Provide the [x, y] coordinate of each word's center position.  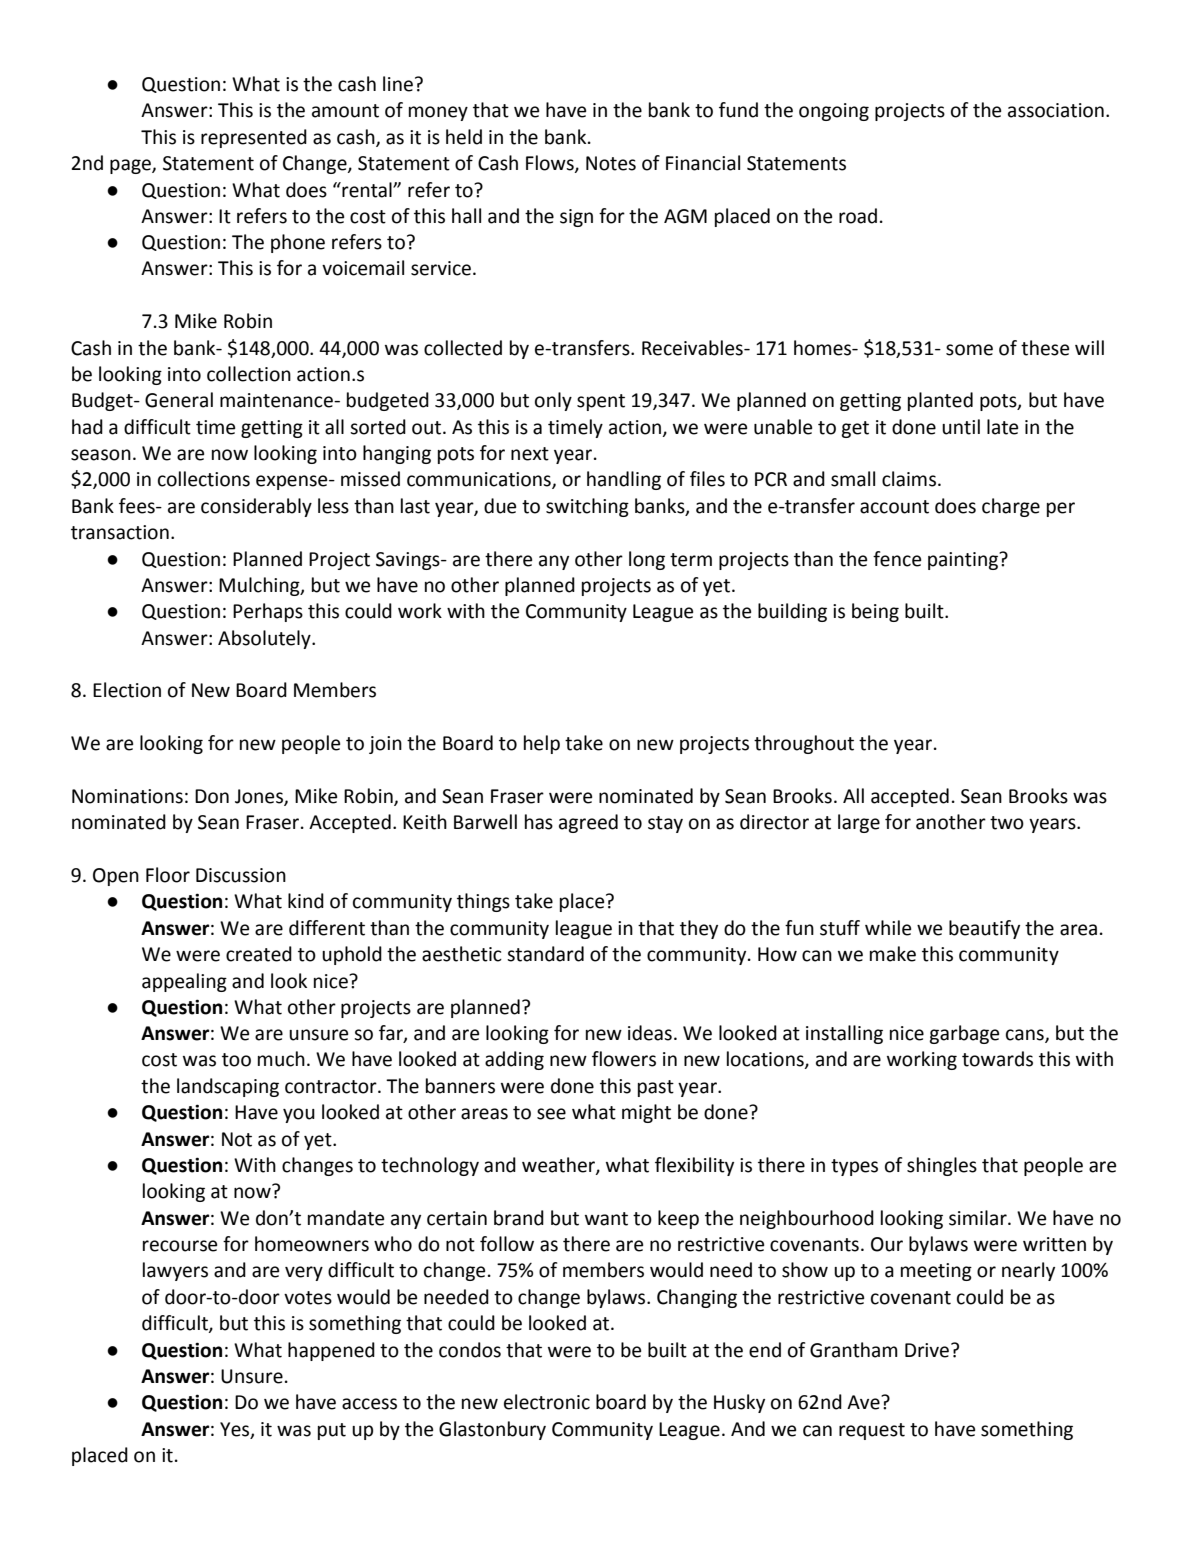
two [1007, 823]
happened [331, 1351]
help [542, 744]
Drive [927, 1350]
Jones [260, 797]
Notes [611, 163]
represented [254, 138]
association [1056, 110]
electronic [547, 1402]
